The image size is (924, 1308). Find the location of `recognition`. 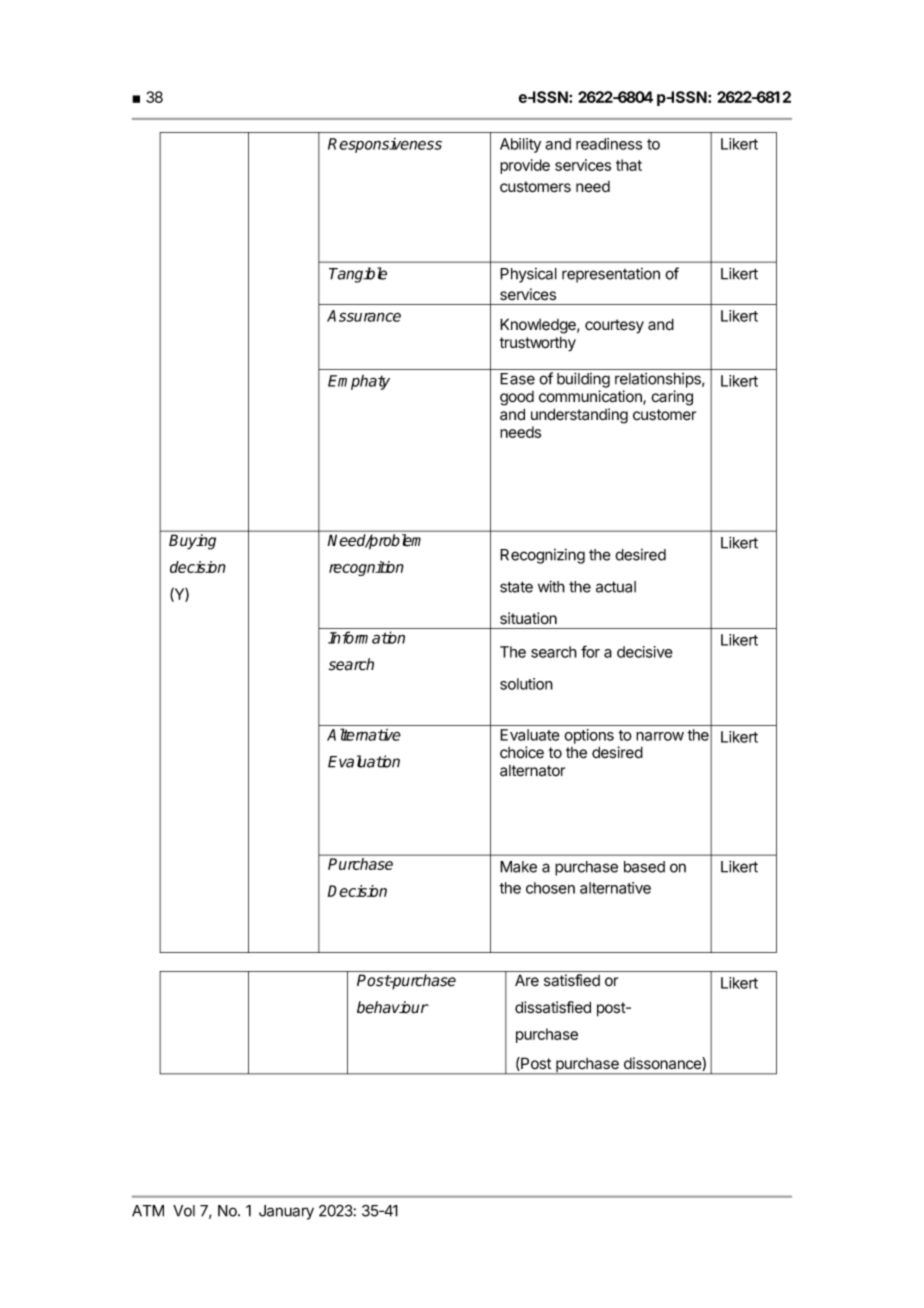

recognition is located at coordinates (366, 568).
